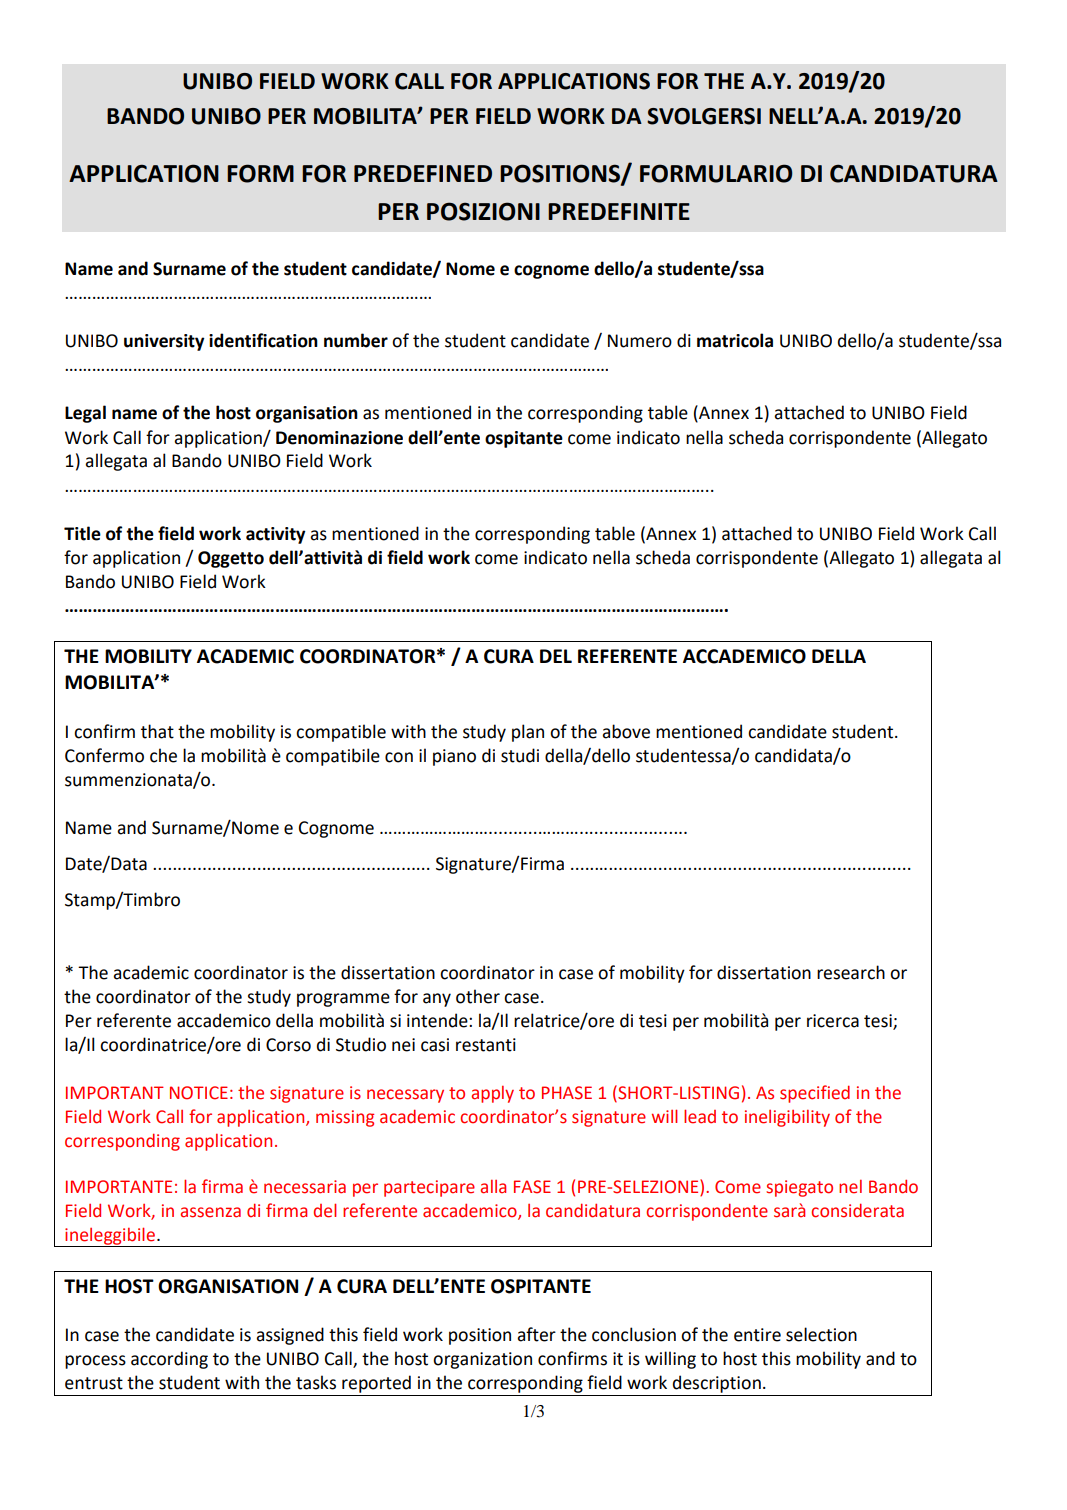 This screenshot has height=1510, width=1067. What do you see at coordinates (626, 731) in the screenshot?
I see `above` at bounding box center [626, 731].
